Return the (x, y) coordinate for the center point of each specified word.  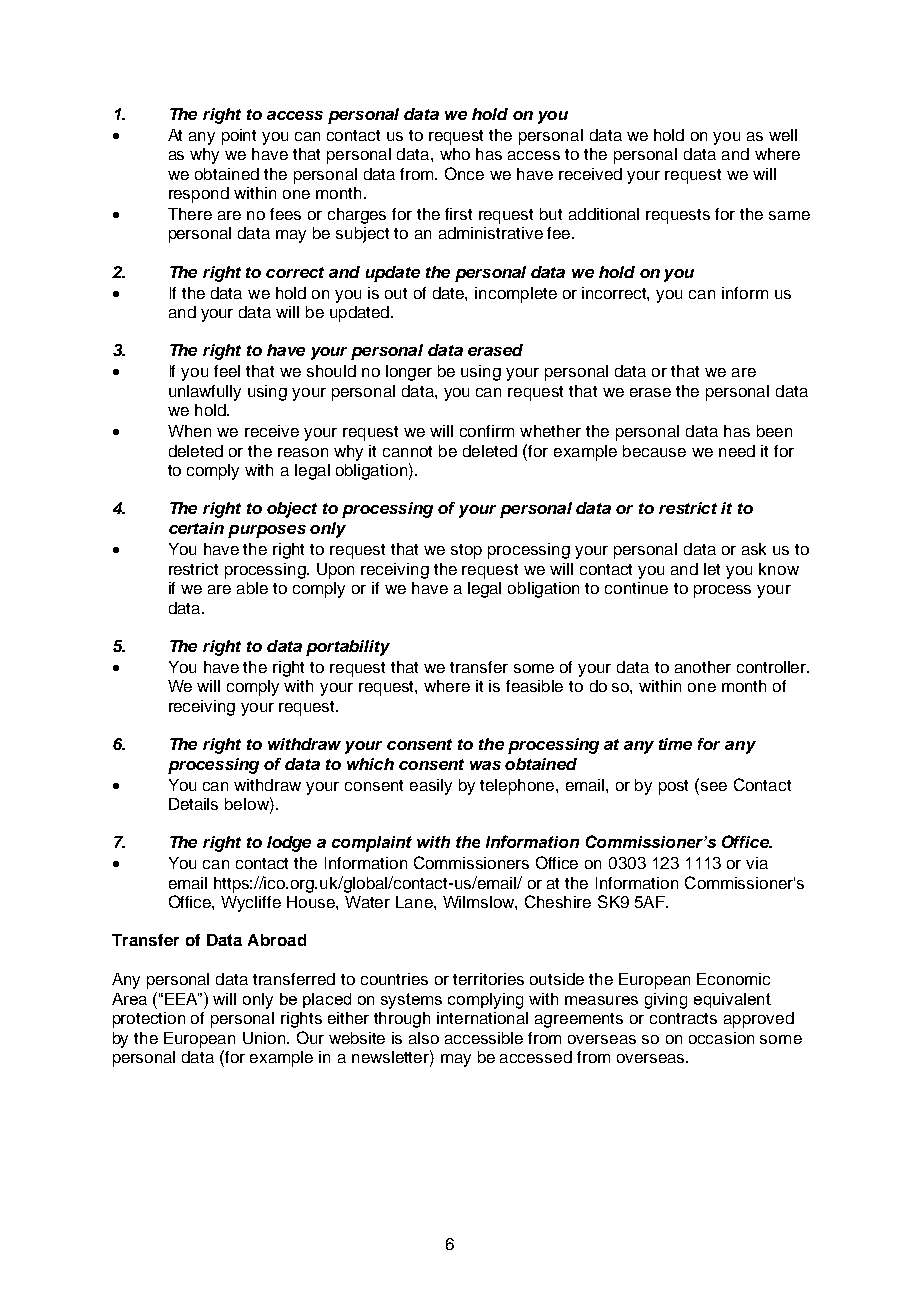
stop (466, 551)
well (783, 135)
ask (754, 549)
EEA (182, 999)
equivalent (732, 1000)
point (239, 137)
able (252, 588)
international (482, 1018)
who (455, 154)
